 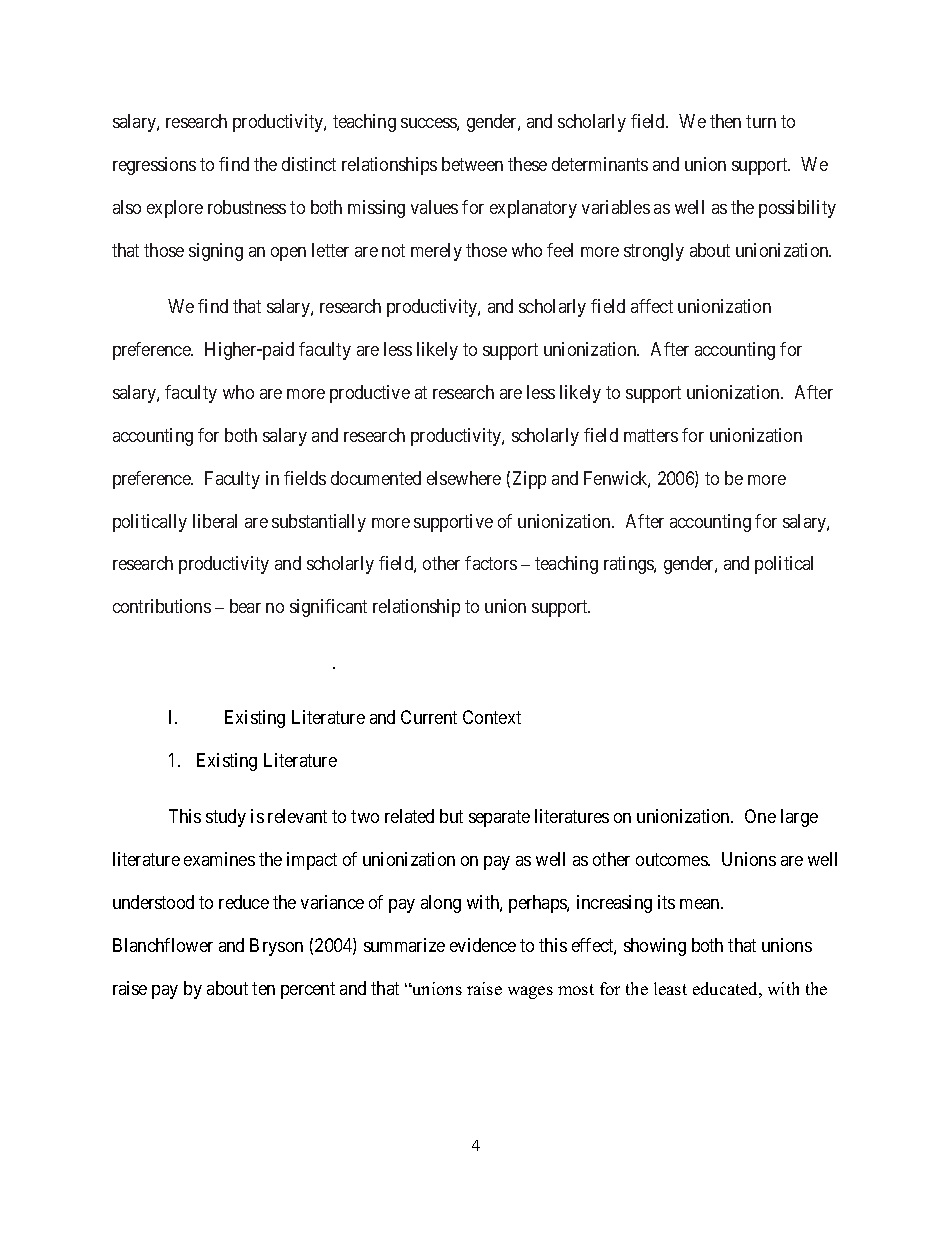 I want to click on productive, so click(x=370, y=394).
